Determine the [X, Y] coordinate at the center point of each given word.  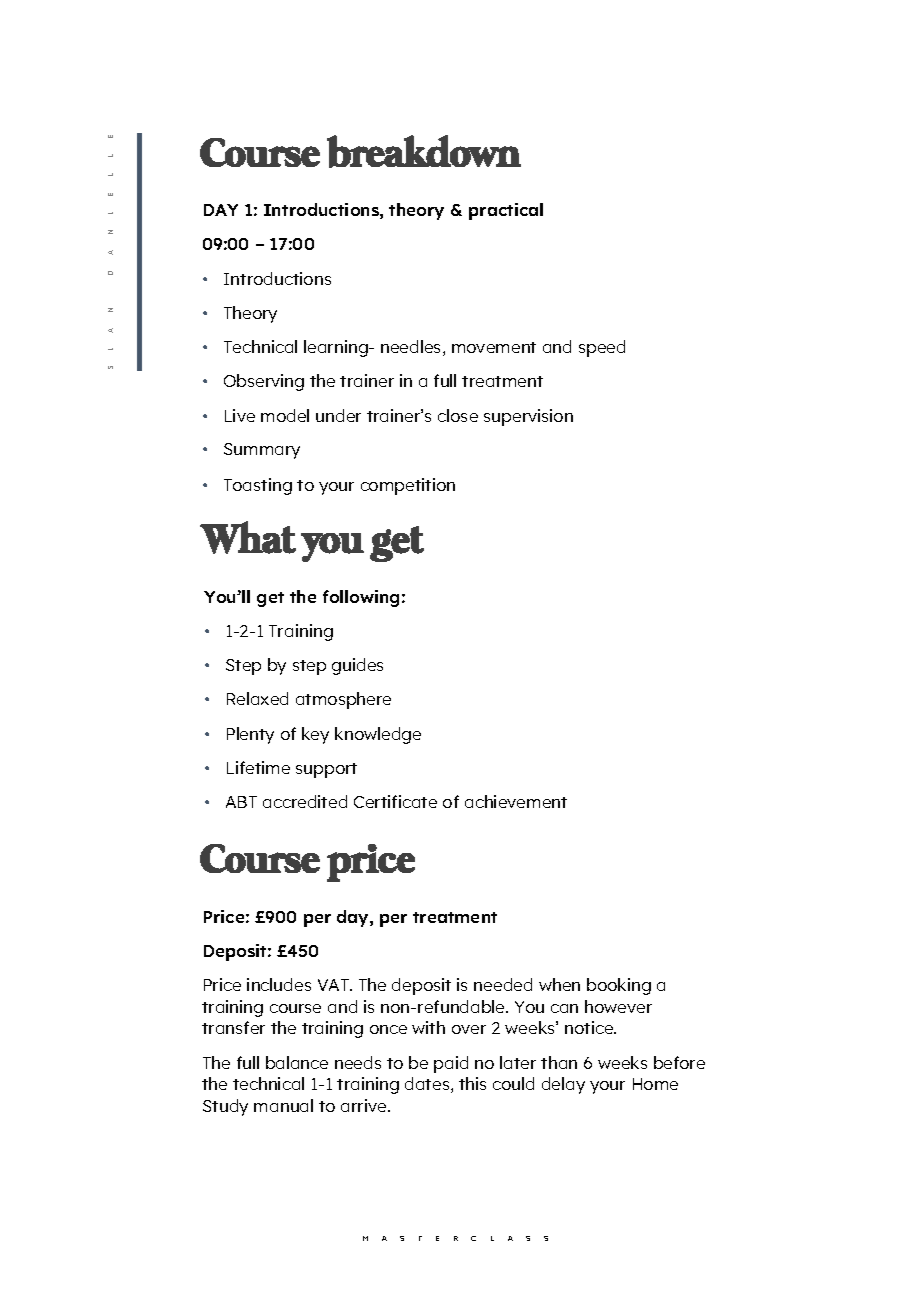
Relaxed [257, 698]
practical [506, 211]
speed [602, 348]
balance [297, 1062]
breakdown [424, 151]
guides [357, 666]
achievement [516, 801]
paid [451, 1064]
